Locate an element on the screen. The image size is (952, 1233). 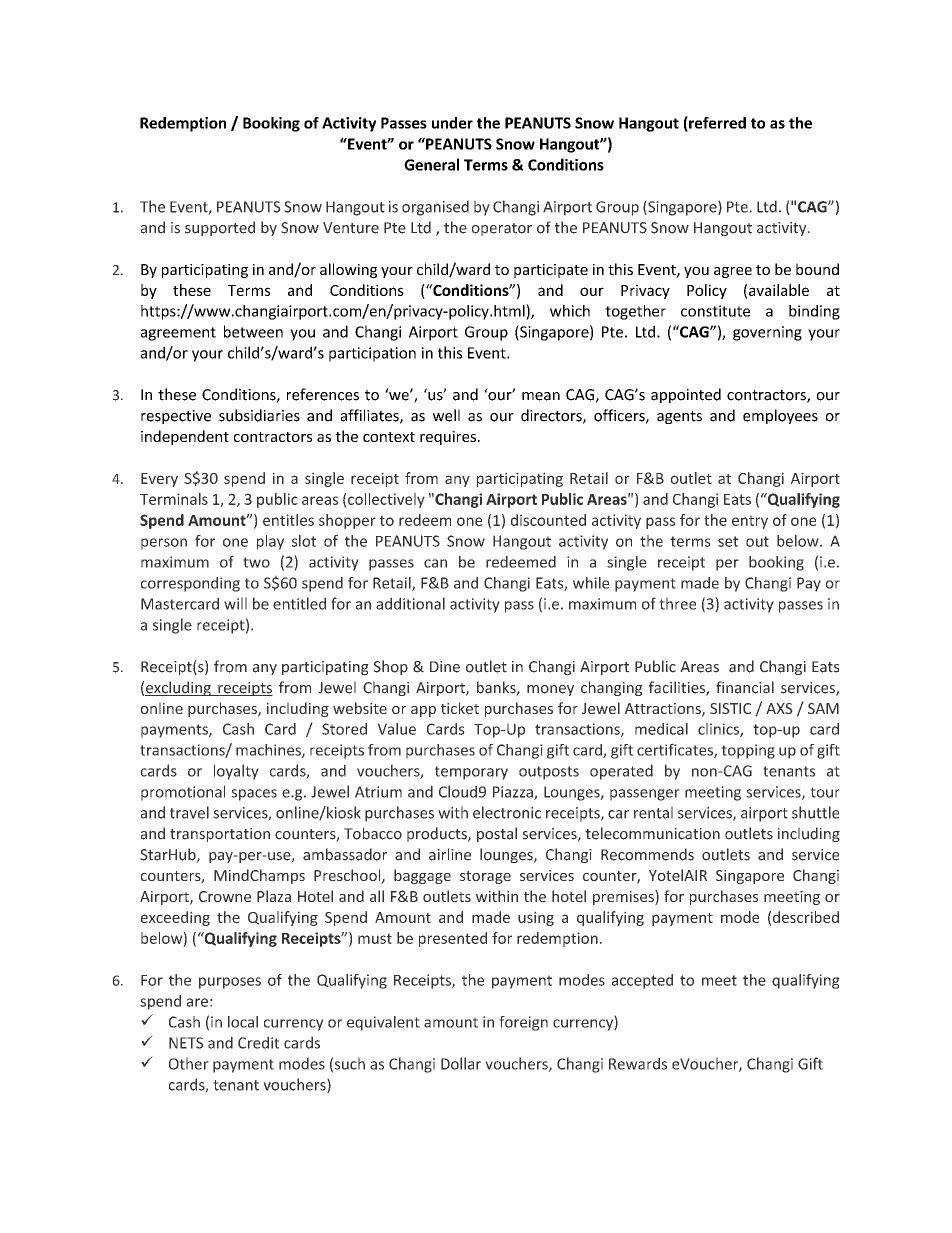
supported is located at coordinates (220, 228).
